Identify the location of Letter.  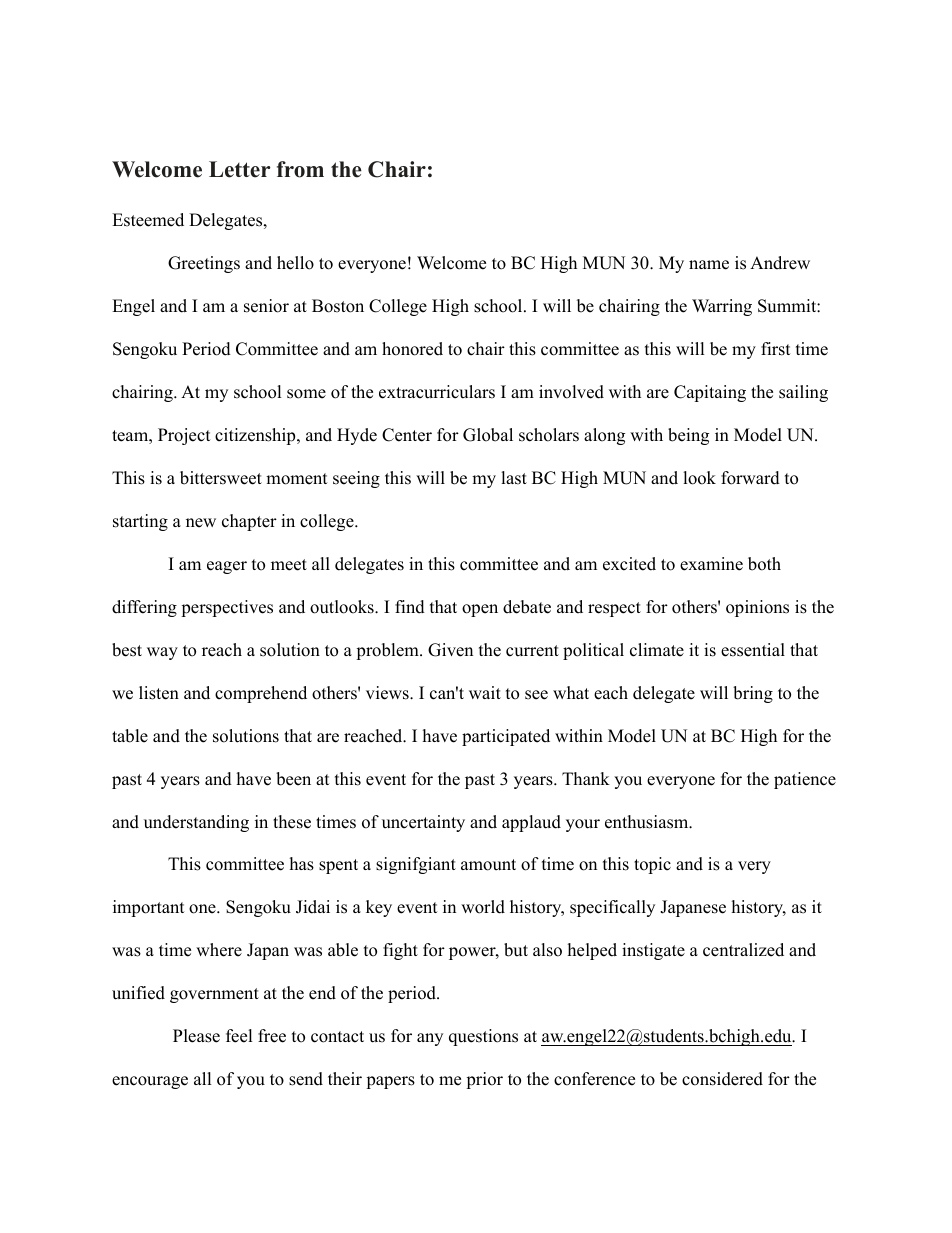
(239, 169).
